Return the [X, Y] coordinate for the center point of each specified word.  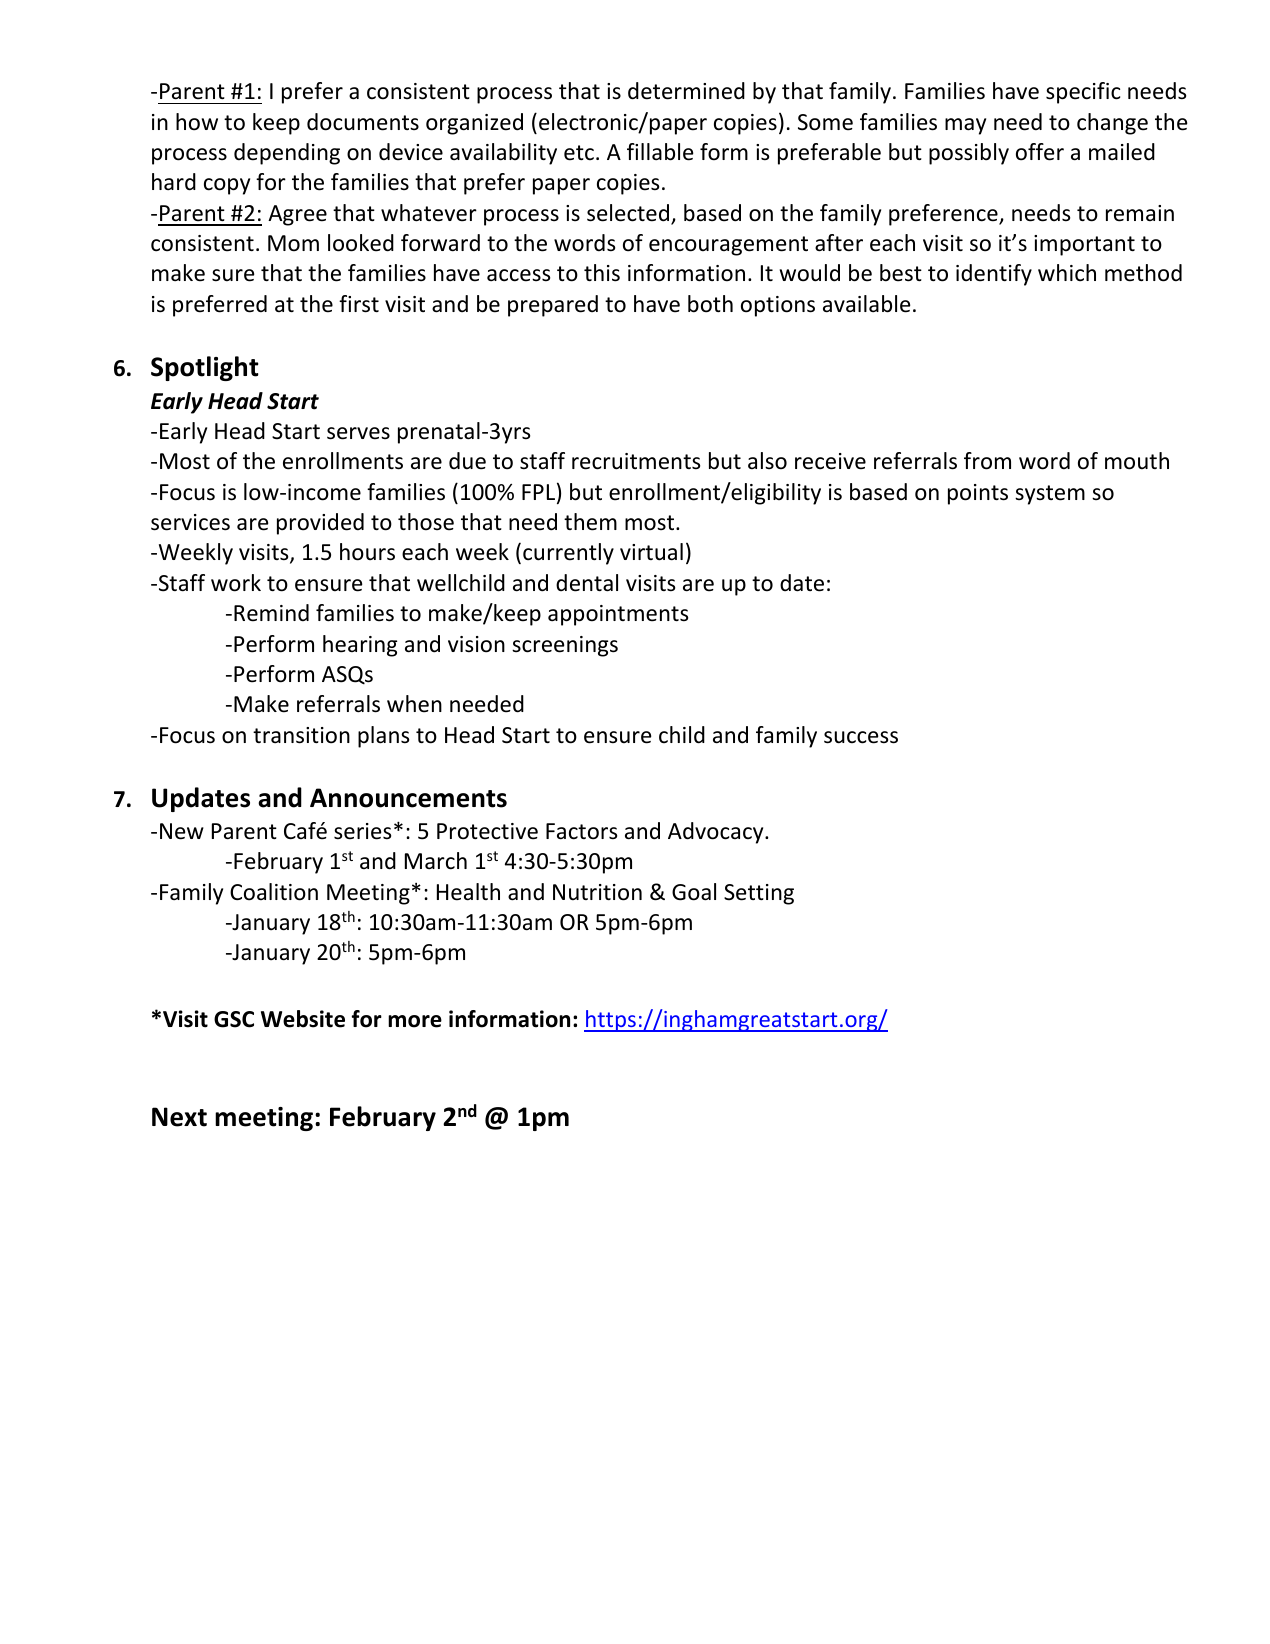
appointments [618, 615]
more [415, 1021]
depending [287, 154]
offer [1040, 152]
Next [179, 1117]
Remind [271, 613]
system [1050, 495]
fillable [660, 152]
